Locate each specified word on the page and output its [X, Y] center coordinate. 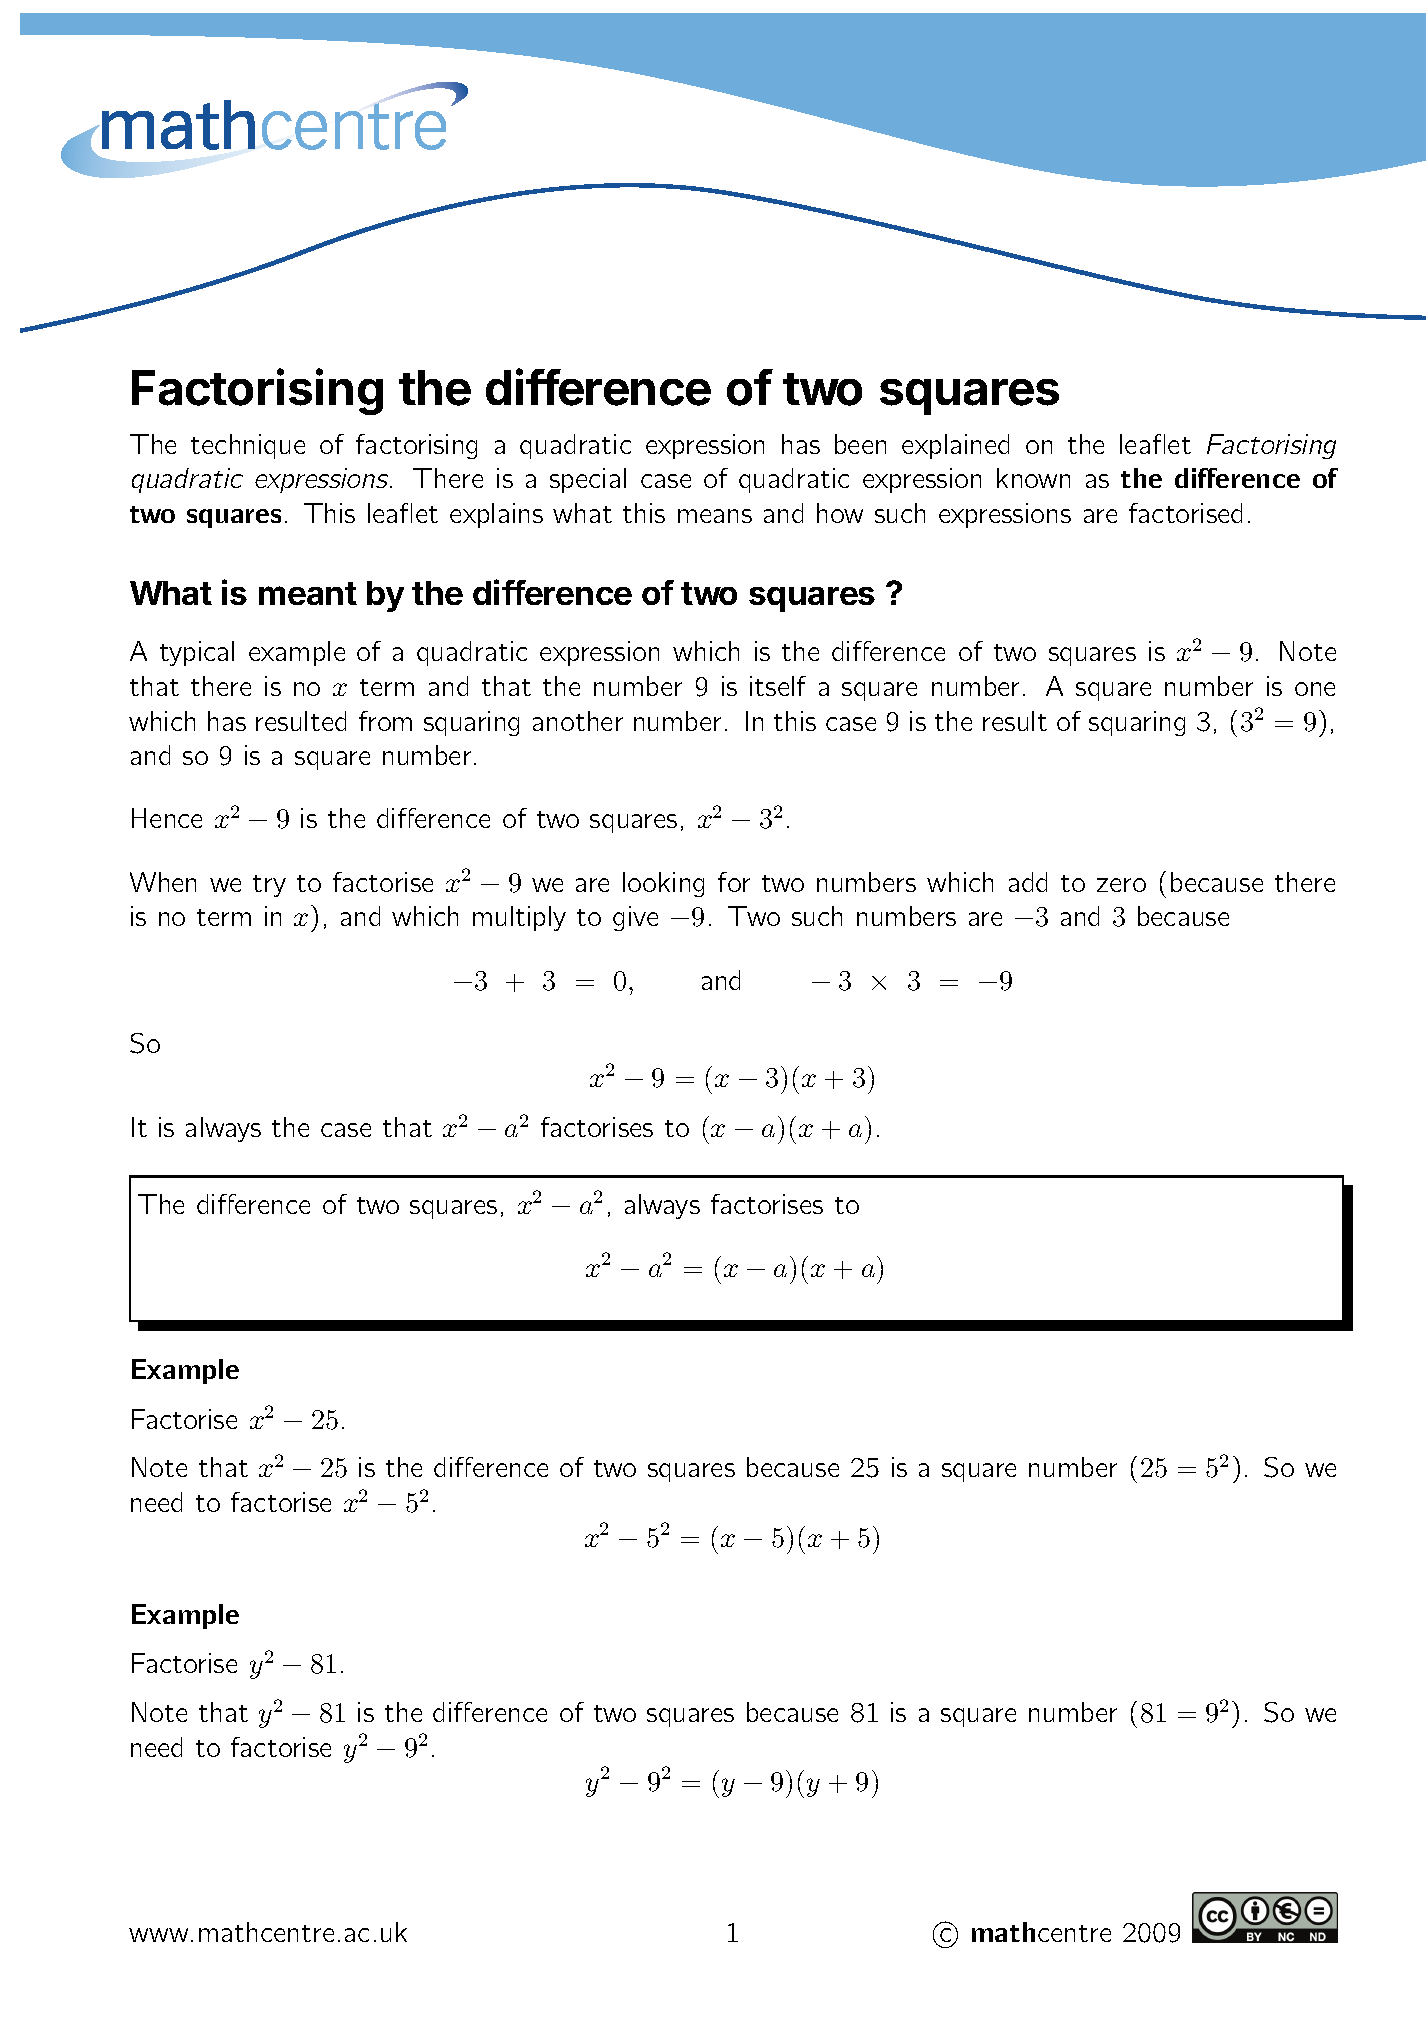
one [1315, 689]
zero [1121, 885]
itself [778, 686]
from [385, 721]
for [734, 882]
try [269, 886]
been [860, 444]
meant [308, 593]
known [1033, 478]
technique [248, 446]
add [1028, 882]
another [578, 721]
